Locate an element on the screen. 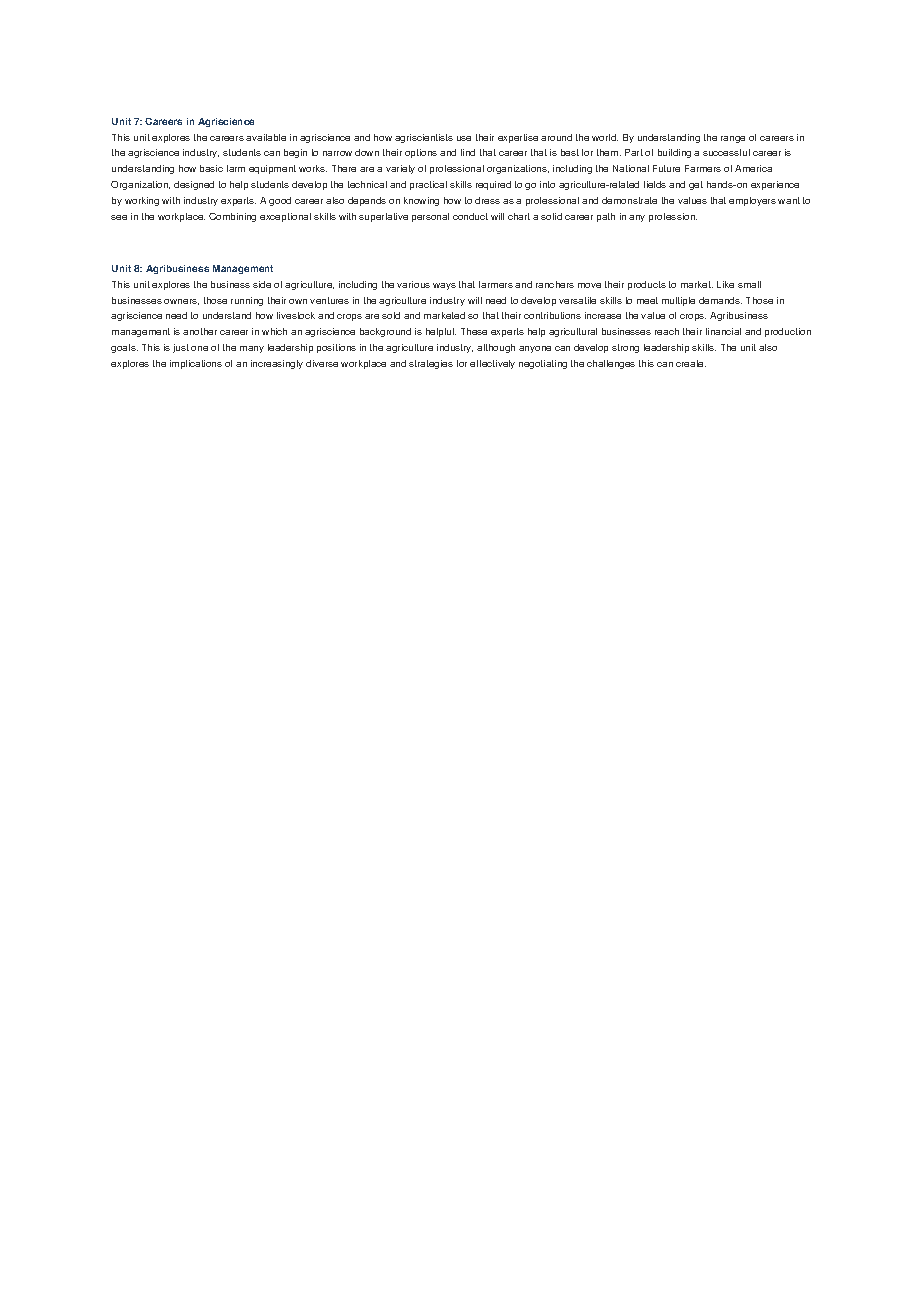 This screenshot has height=1308, width=924. employers is located at coordinates (752, 201).
